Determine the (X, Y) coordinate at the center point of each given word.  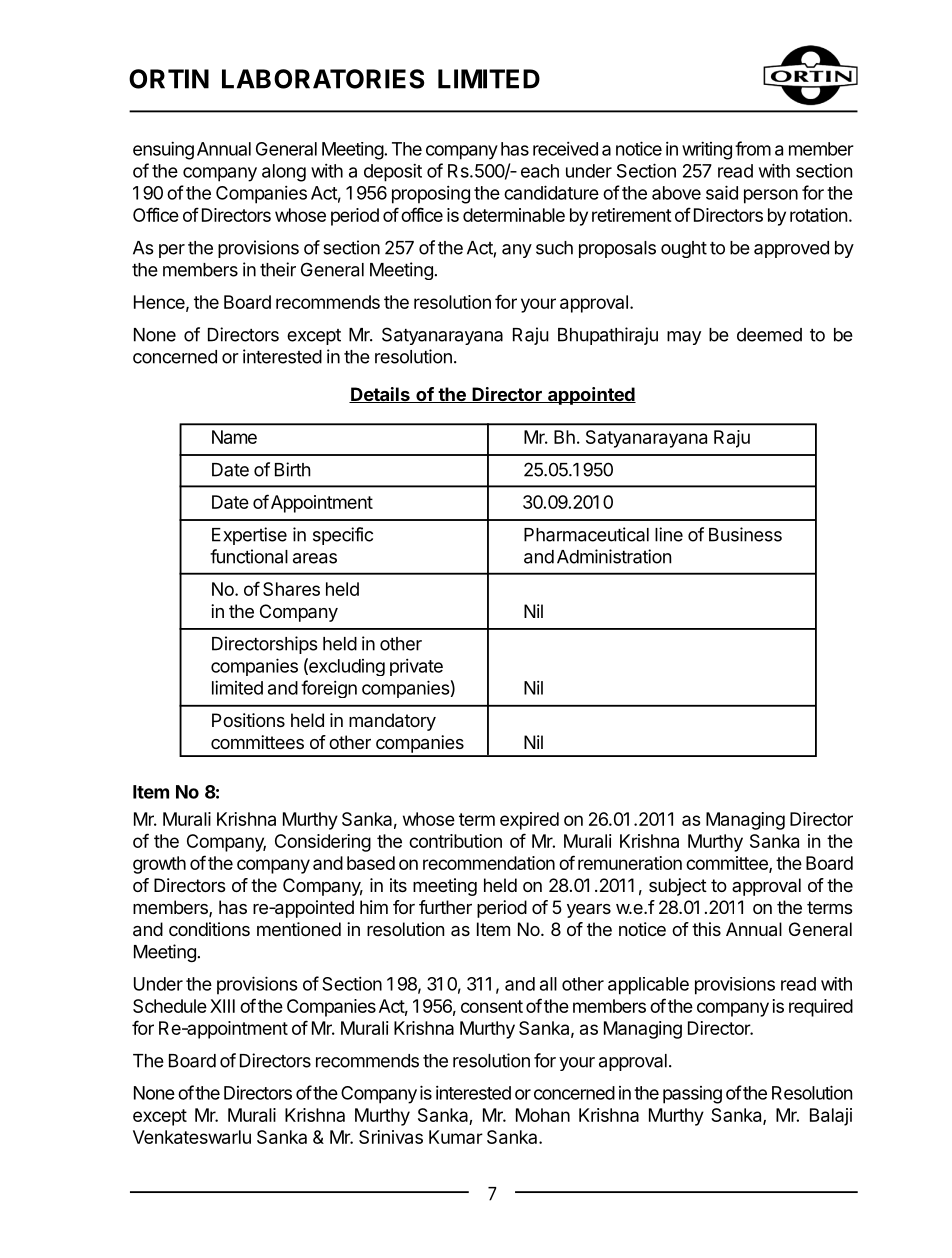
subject (678, 887)
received (565, 149)
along (284, 173)
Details (380, 395)
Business (745, 534)
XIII (222, 1006)
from (753, 148)
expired (529, 821)
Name (234, 437)
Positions (248, 720)
